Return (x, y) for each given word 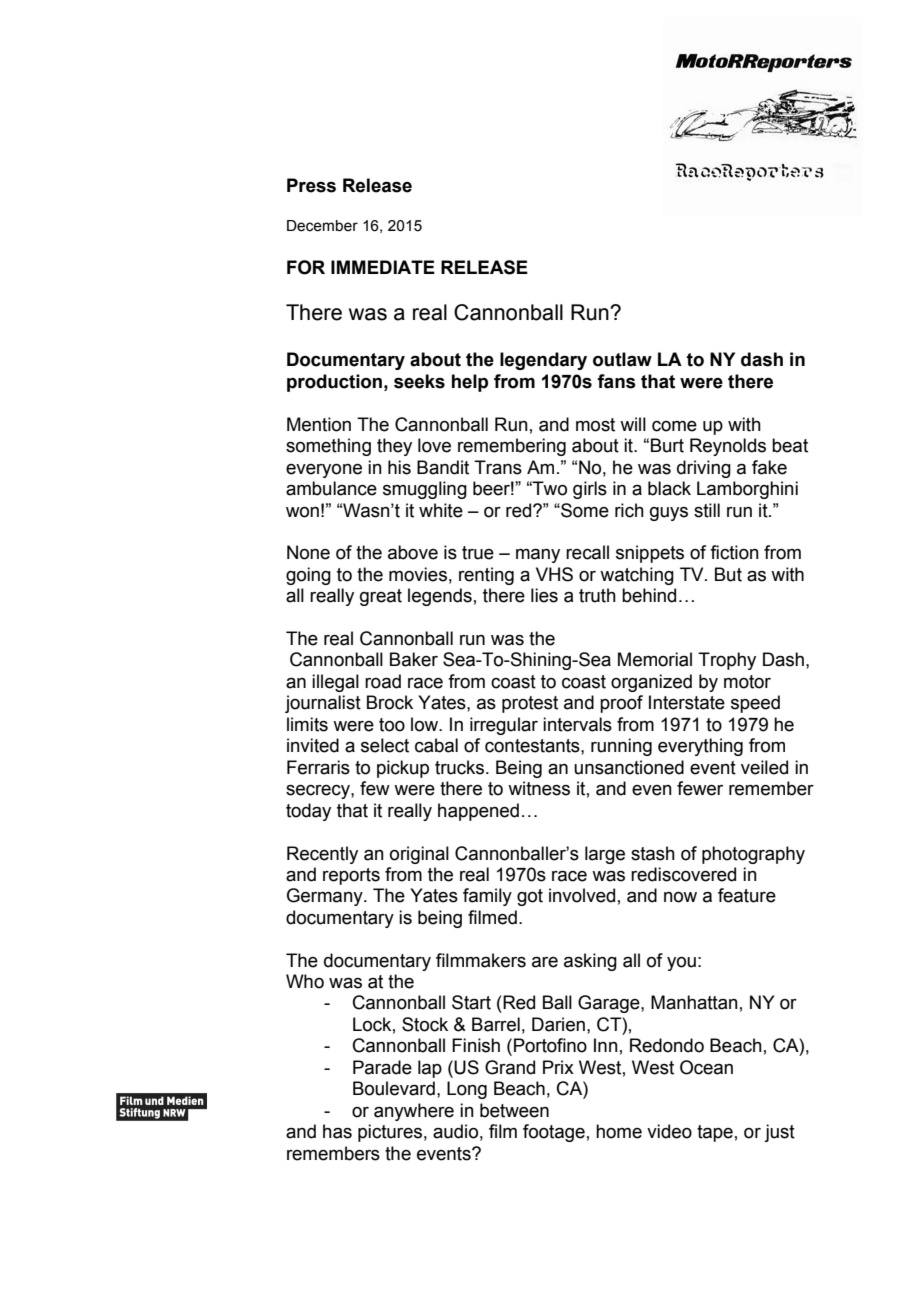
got (530, 897)
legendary (543, 361)
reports (351, 876)
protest (530, 704)
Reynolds (728, 447)
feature (747, 895)
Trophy (727, 661)
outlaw (622, 359)
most (595, 425)
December (322, 226)
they (394, 447)
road (383, 681)
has (337, 1131)
